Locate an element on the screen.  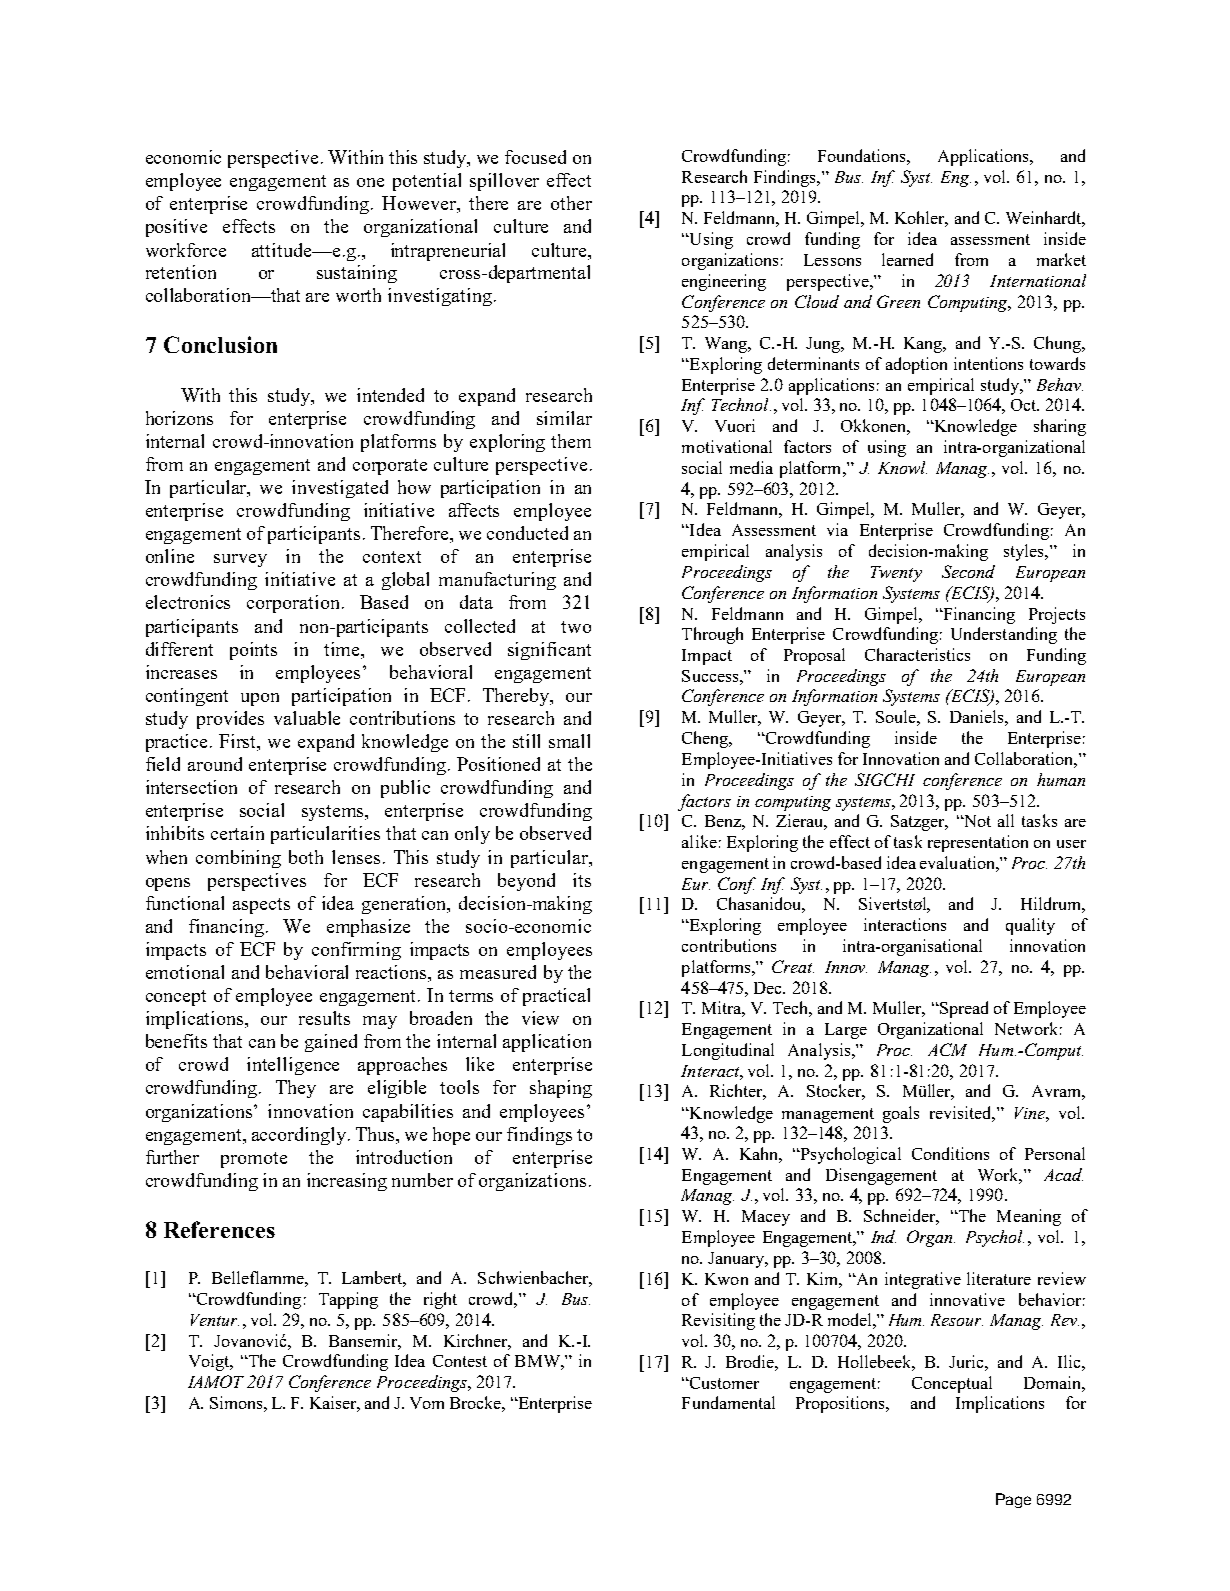
small is located at coordinates (569, 741).
